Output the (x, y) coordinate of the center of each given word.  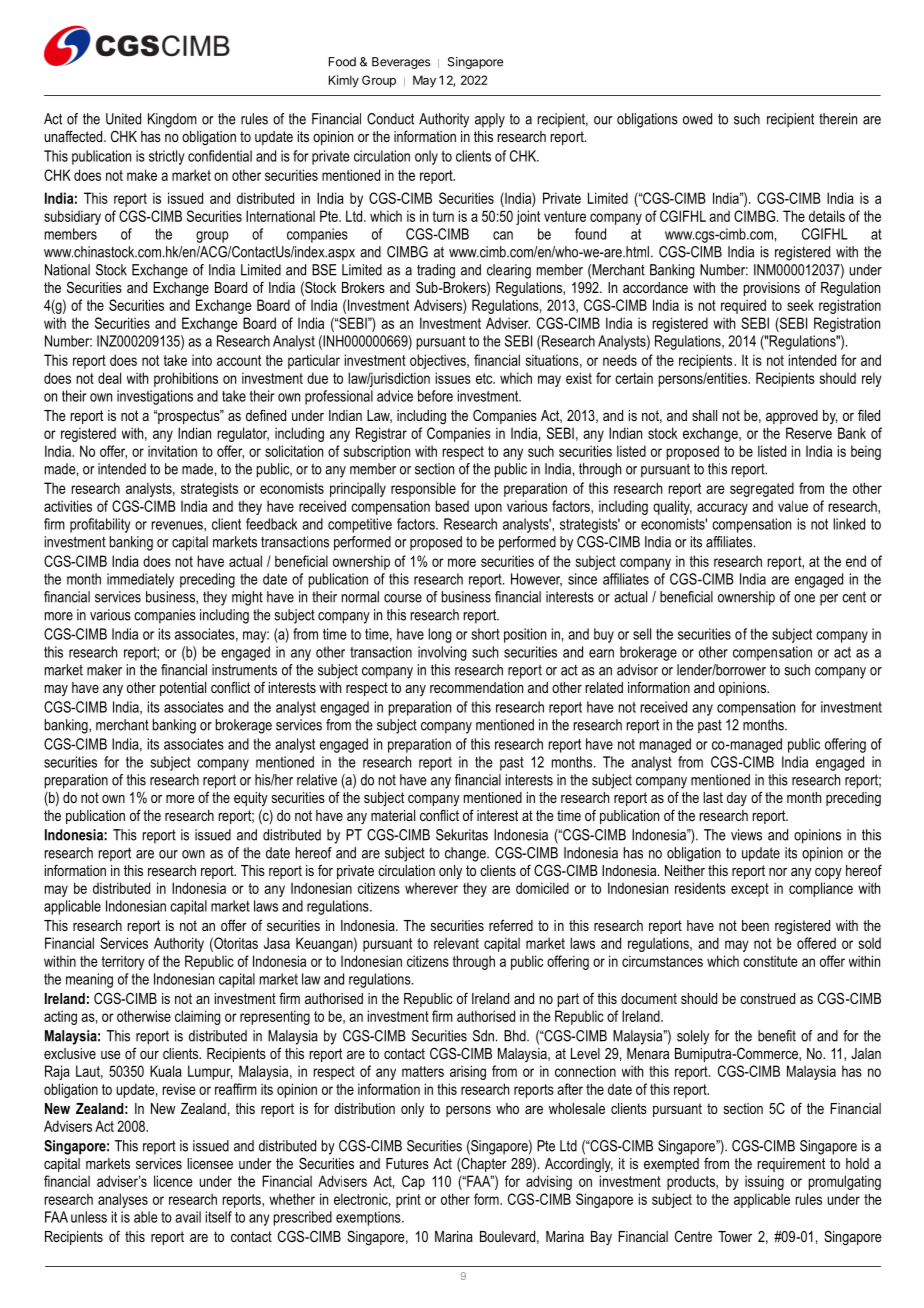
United (123, 119)
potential (183, 689)
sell (642, 634)
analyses (123, 1200)
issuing (764, 1182)
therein (838, 119)
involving (442, 653)
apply (490, 120)
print (408, 1200)
